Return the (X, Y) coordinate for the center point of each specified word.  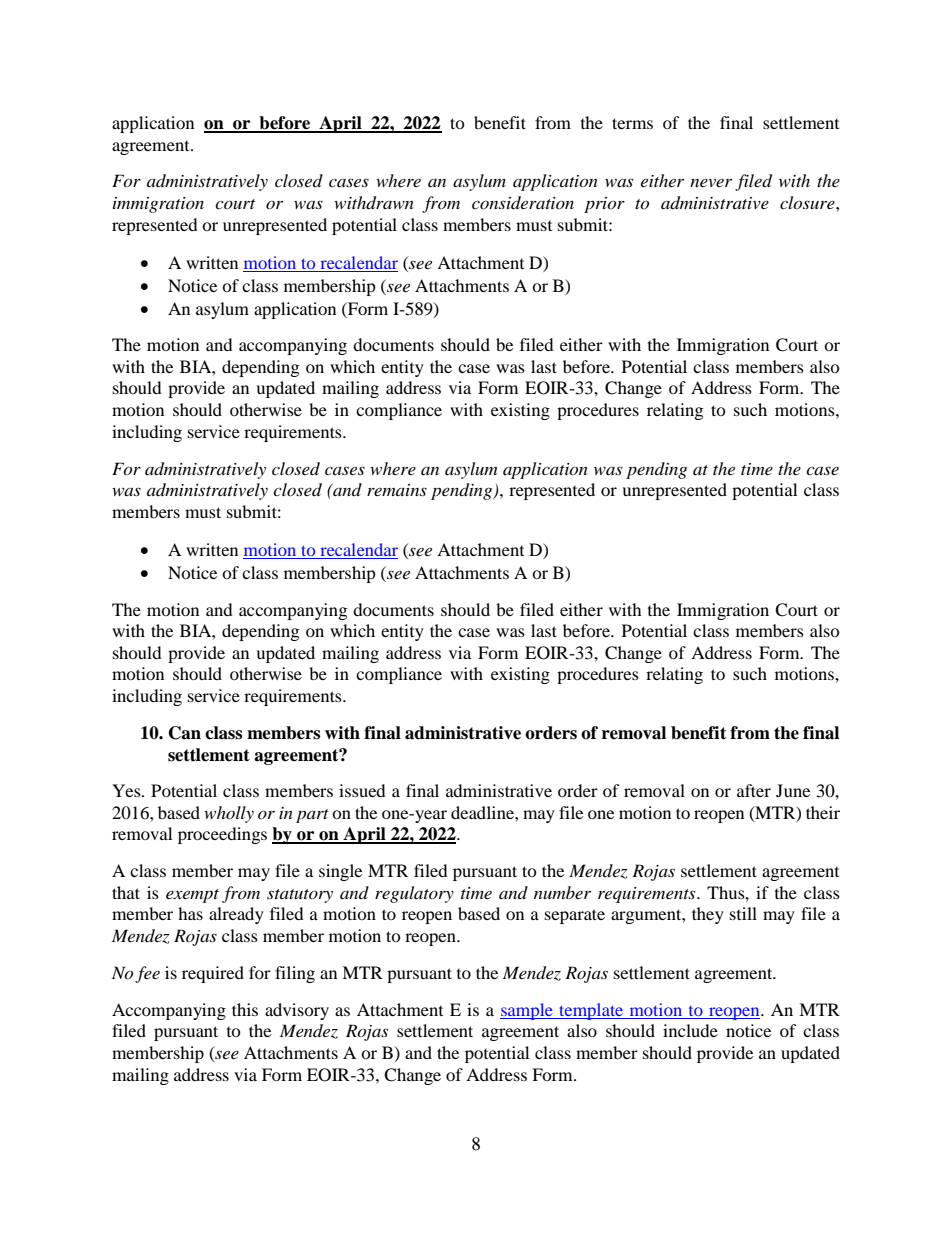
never (711, 183)
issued (362, 790)
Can (185, 733)
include (690, 1030)
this (245, 1009)
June (793, 790)
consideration (523, 202)
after (754, 790)
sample (527, 1011)
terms (632, 123)
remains (397, 490)
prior (604, 205)
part (312, 816)
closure (808, 202)
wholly (229, 814)
